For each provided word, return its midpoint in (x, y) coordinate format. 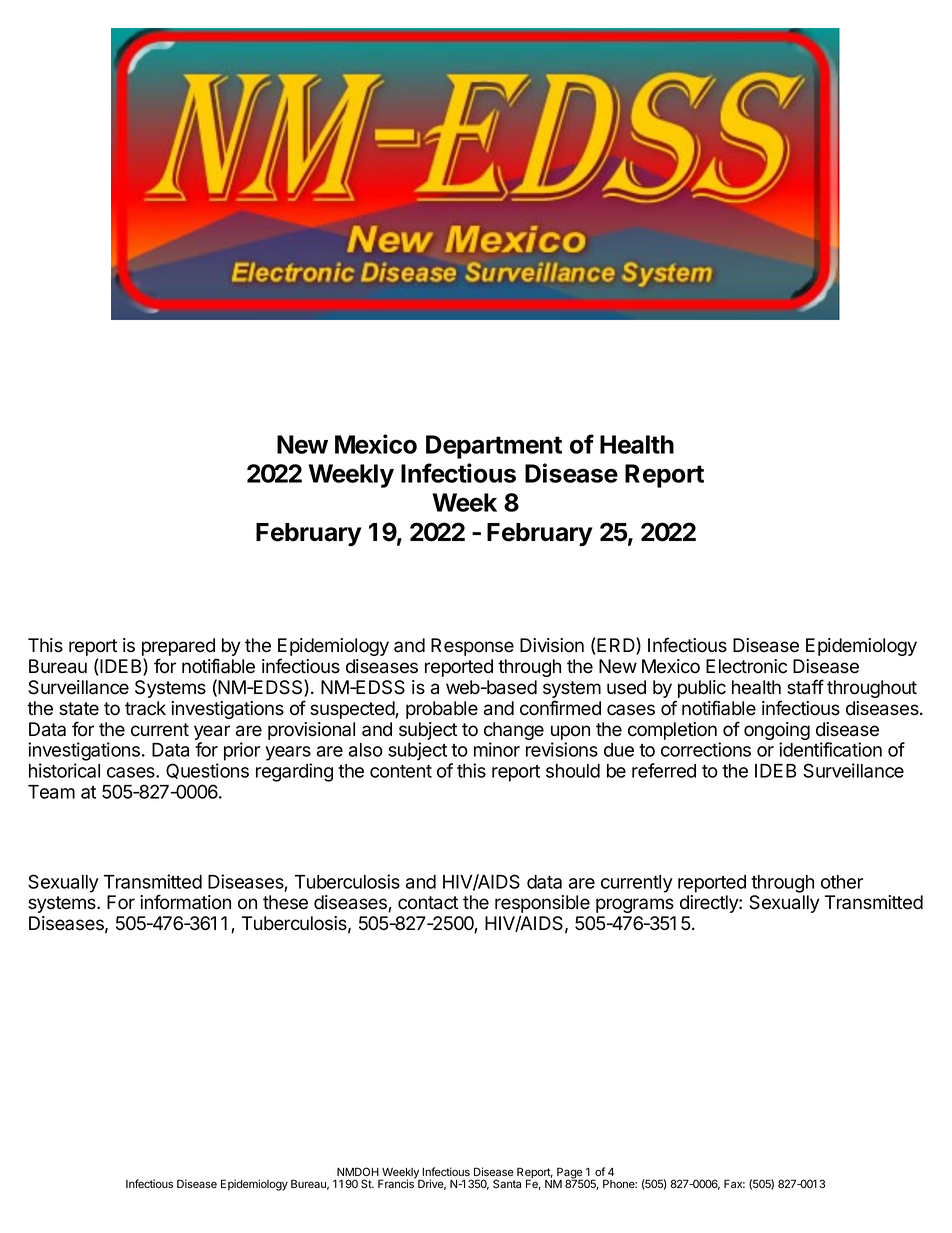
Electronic (746, 666)
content (401, 771)
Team (51, 792)
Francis (397, 1183)
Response (472, 647)
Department (494, 447)
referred (664, 770)
